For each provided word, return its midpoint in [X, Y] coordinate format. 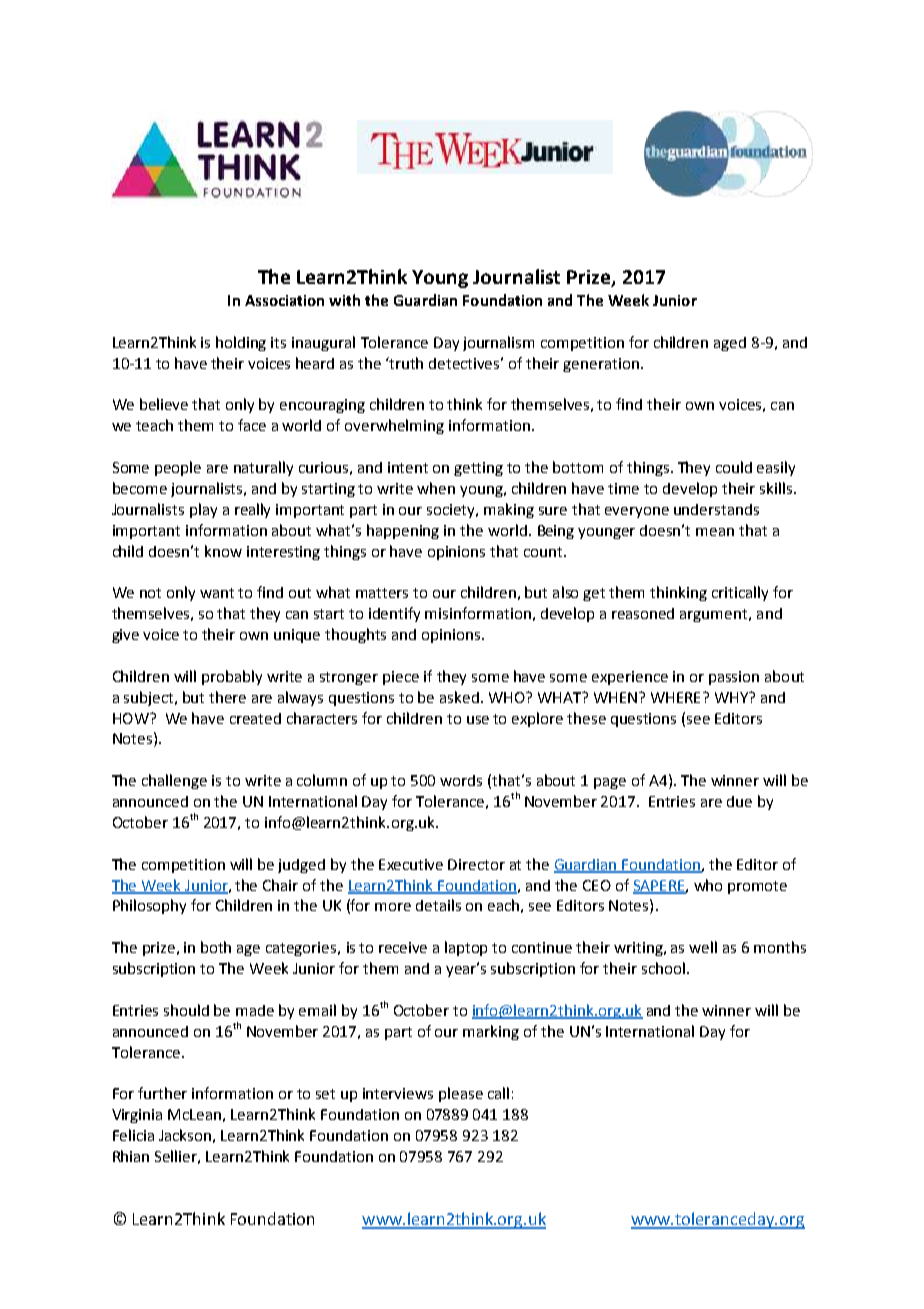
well [703, 947]
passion [734, 678]
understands [716, 509]
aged [730, 344]
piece [401, 678]
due [739, 801]
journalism [498, 343]
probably [232, 677]
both [216, 947]
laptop [466, 948]
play [203, 510]
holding [241, 343]
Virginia [137, 1116]
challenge [174, 781]
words [461, 780]
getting [478, 469]
